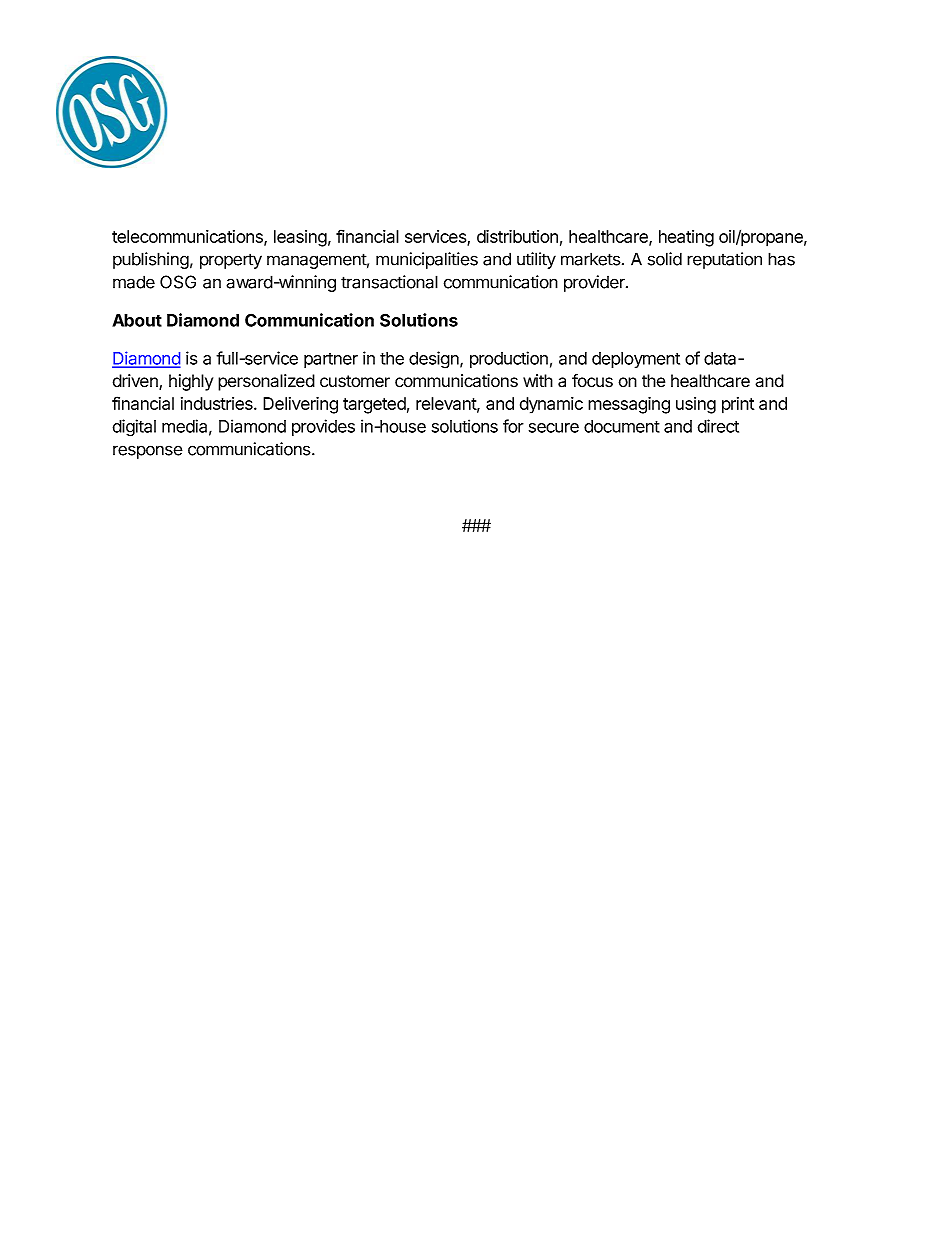 The height and width of the screenshot is (1233, 952). What do you see at coordinates (148, 452) in the screenshot?
I see `response` at bounding box center [148, 452].
